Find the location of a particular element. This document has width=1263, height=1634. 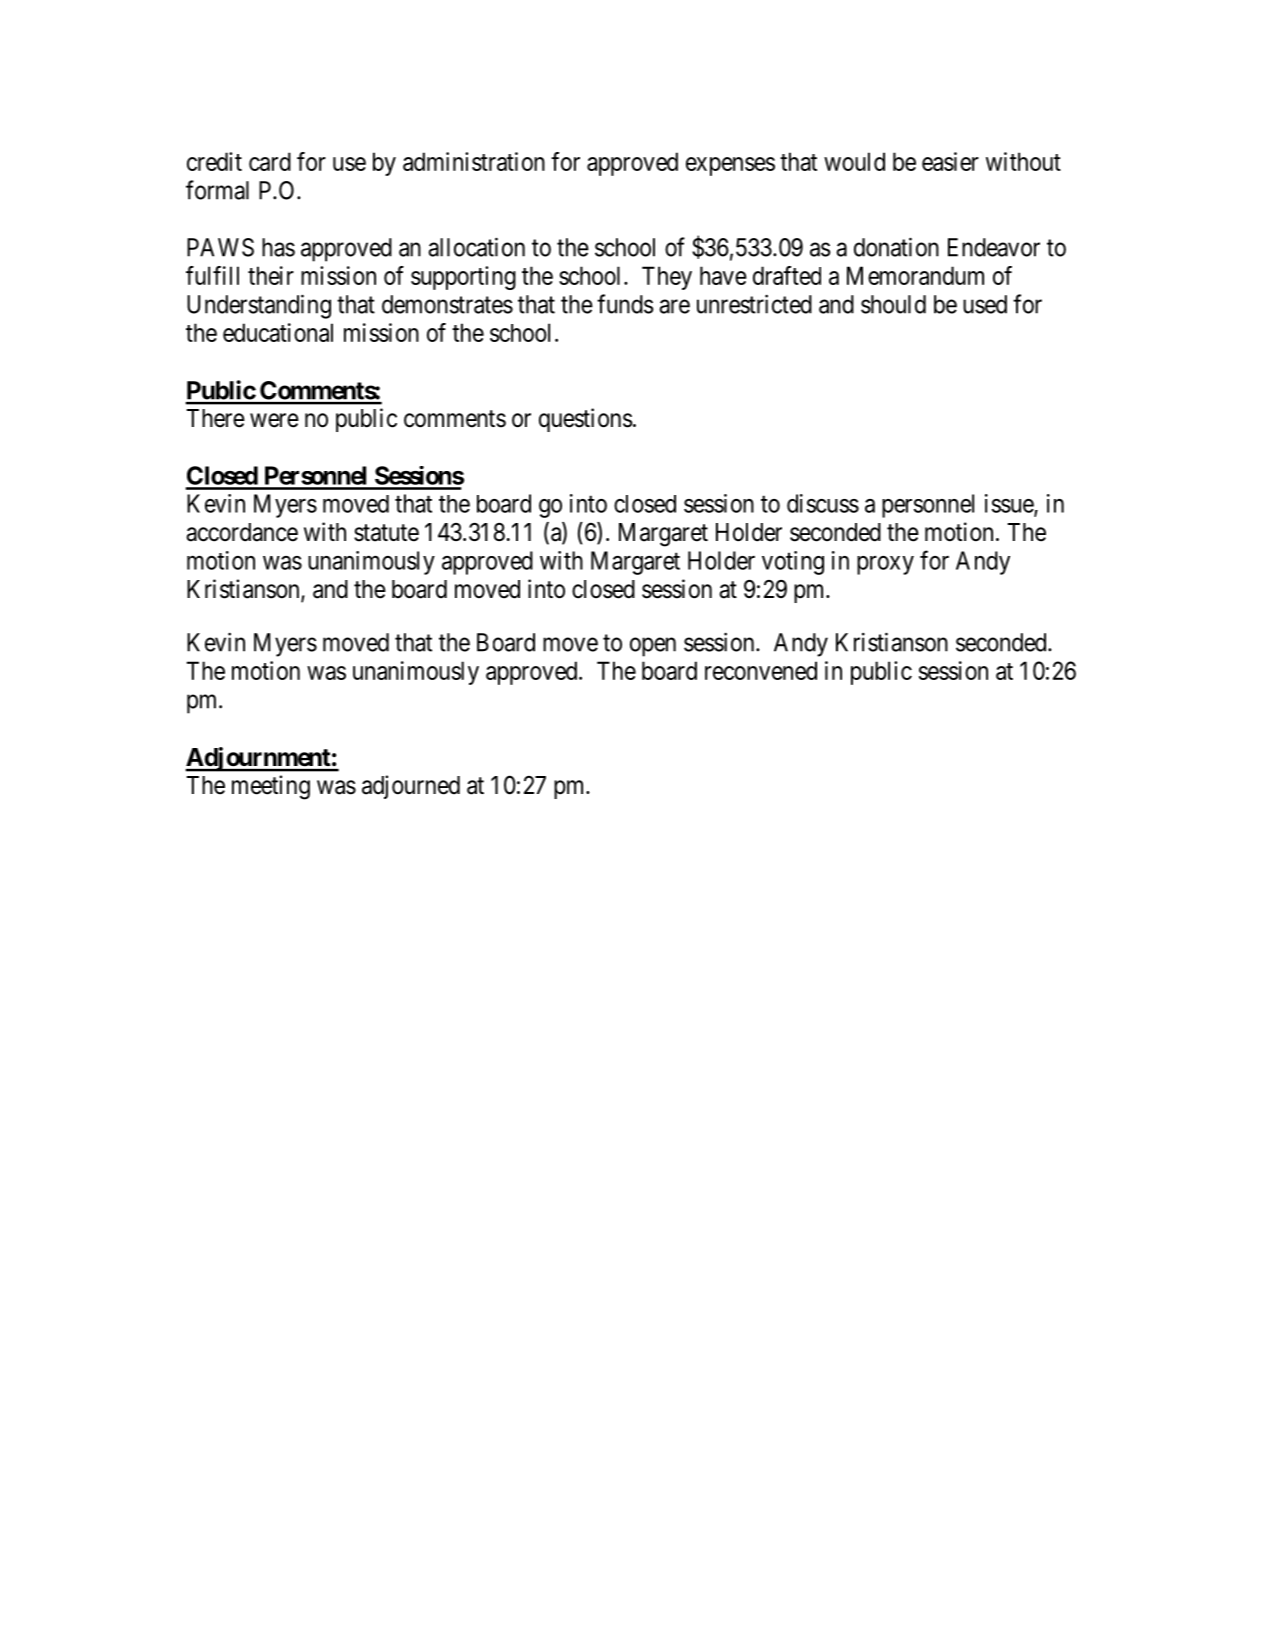

educational is located at coordinates (278, 332).
